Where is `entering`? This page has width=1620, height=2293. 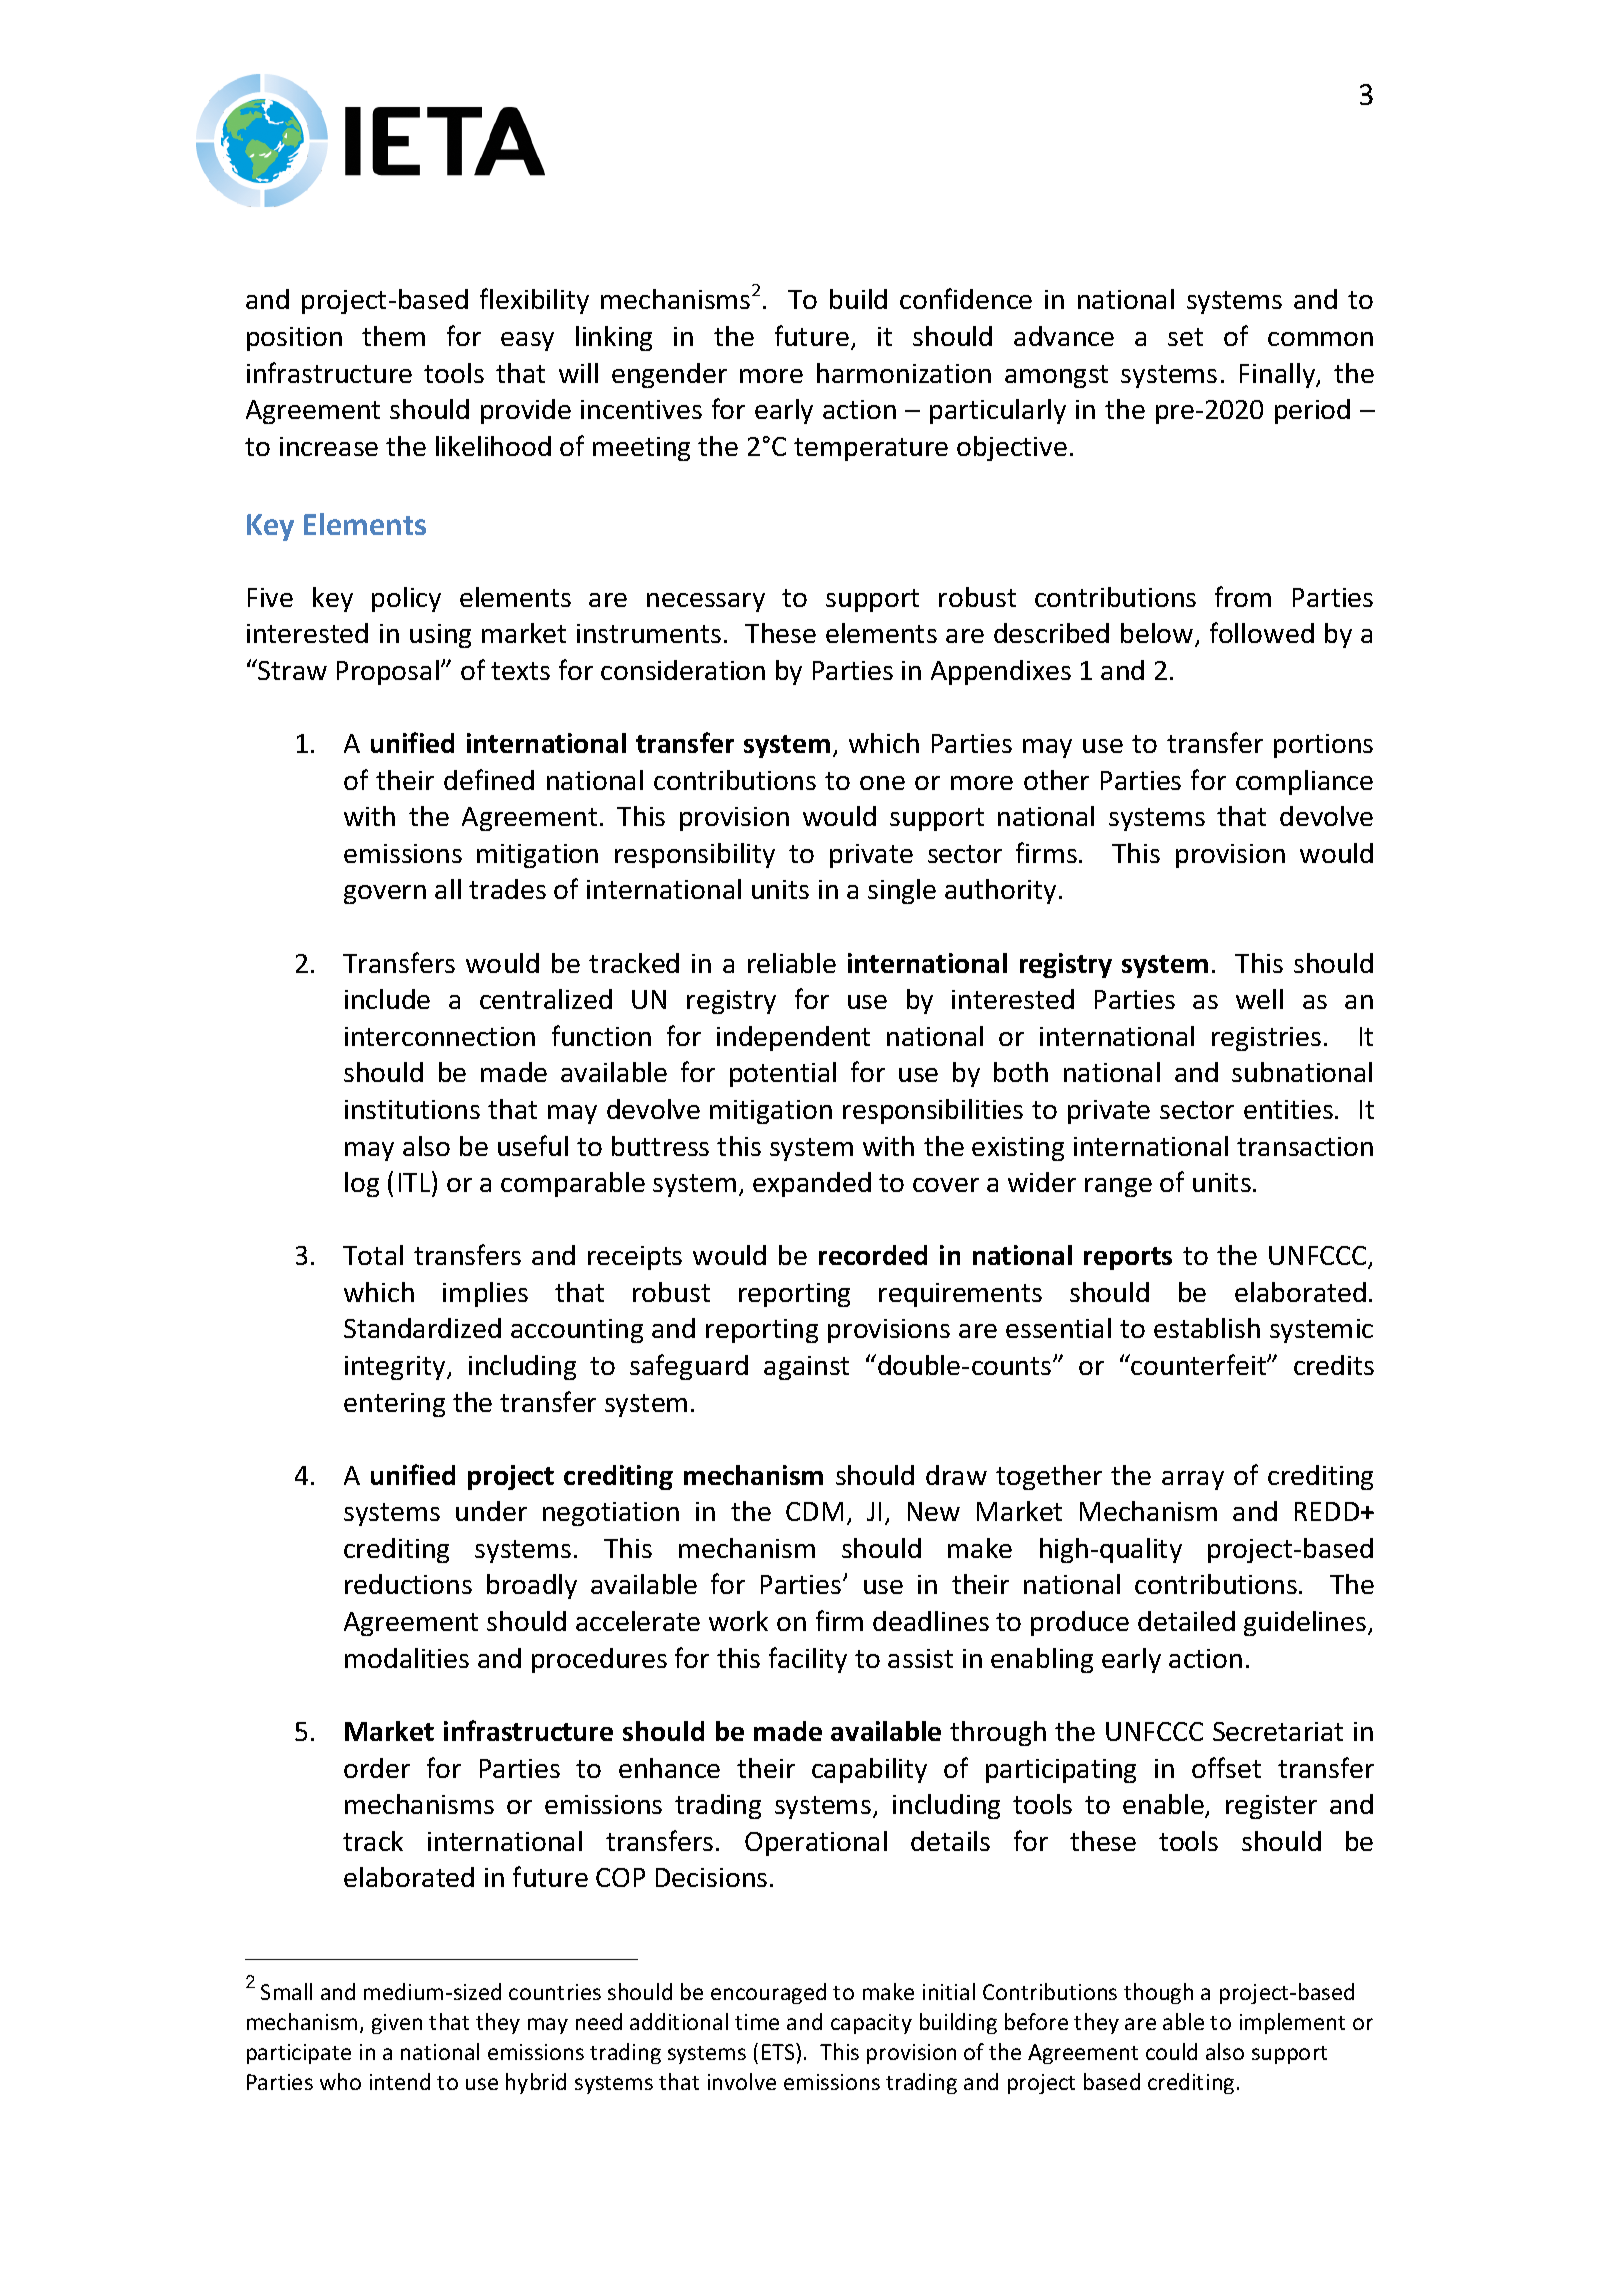
entering is located at coordinates (394, 1405).
